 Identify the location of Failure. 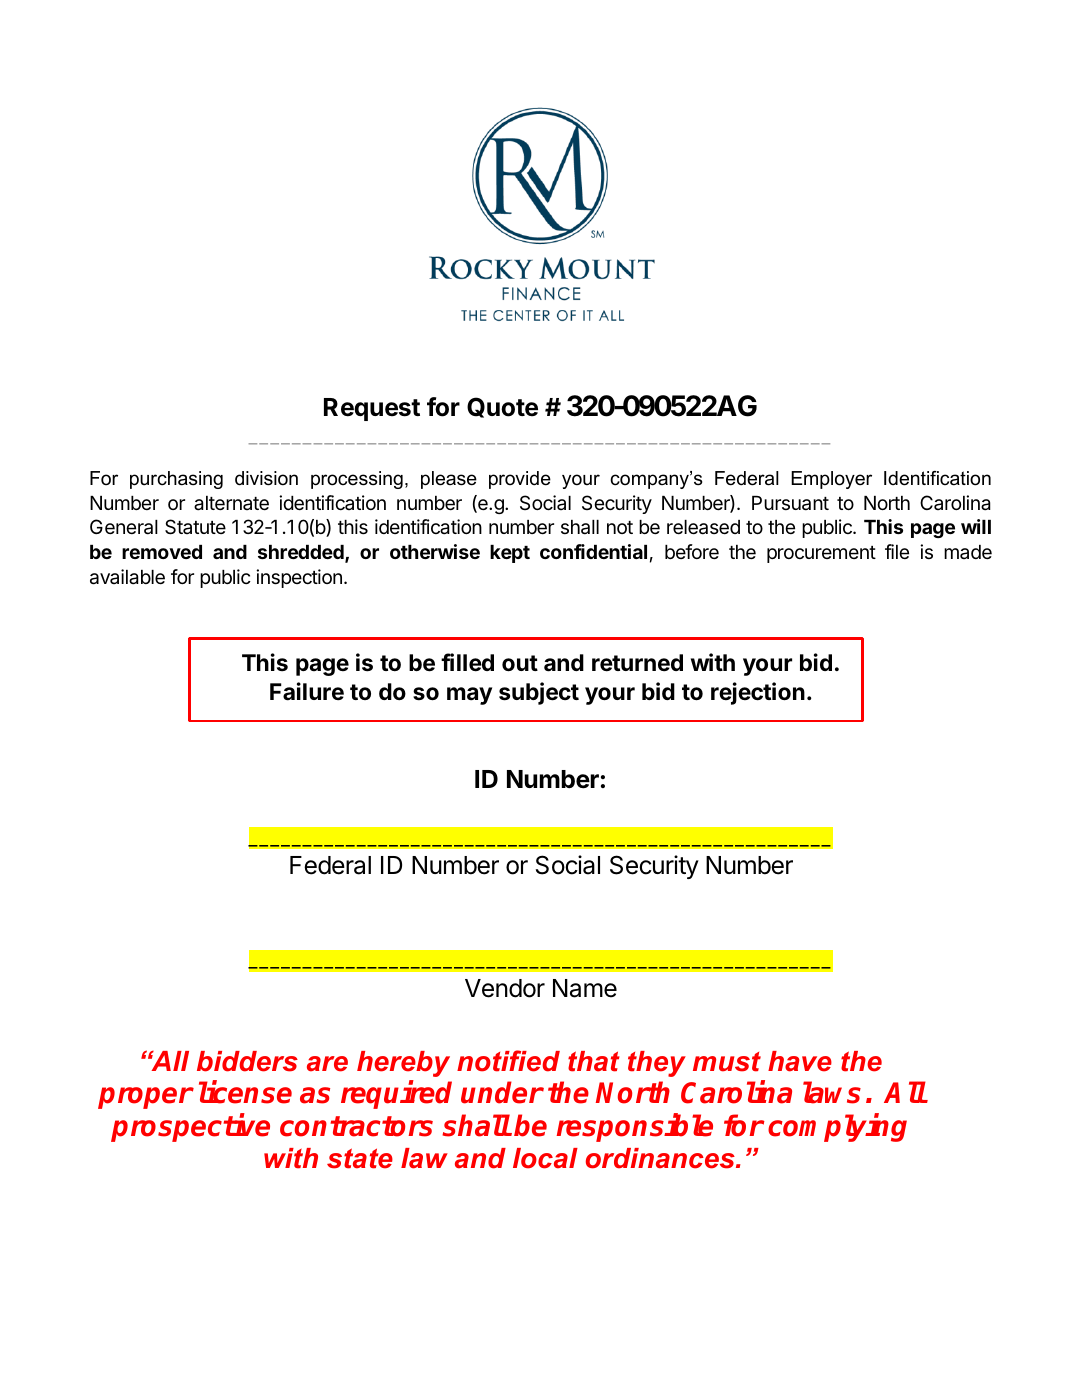
(307, 691).
